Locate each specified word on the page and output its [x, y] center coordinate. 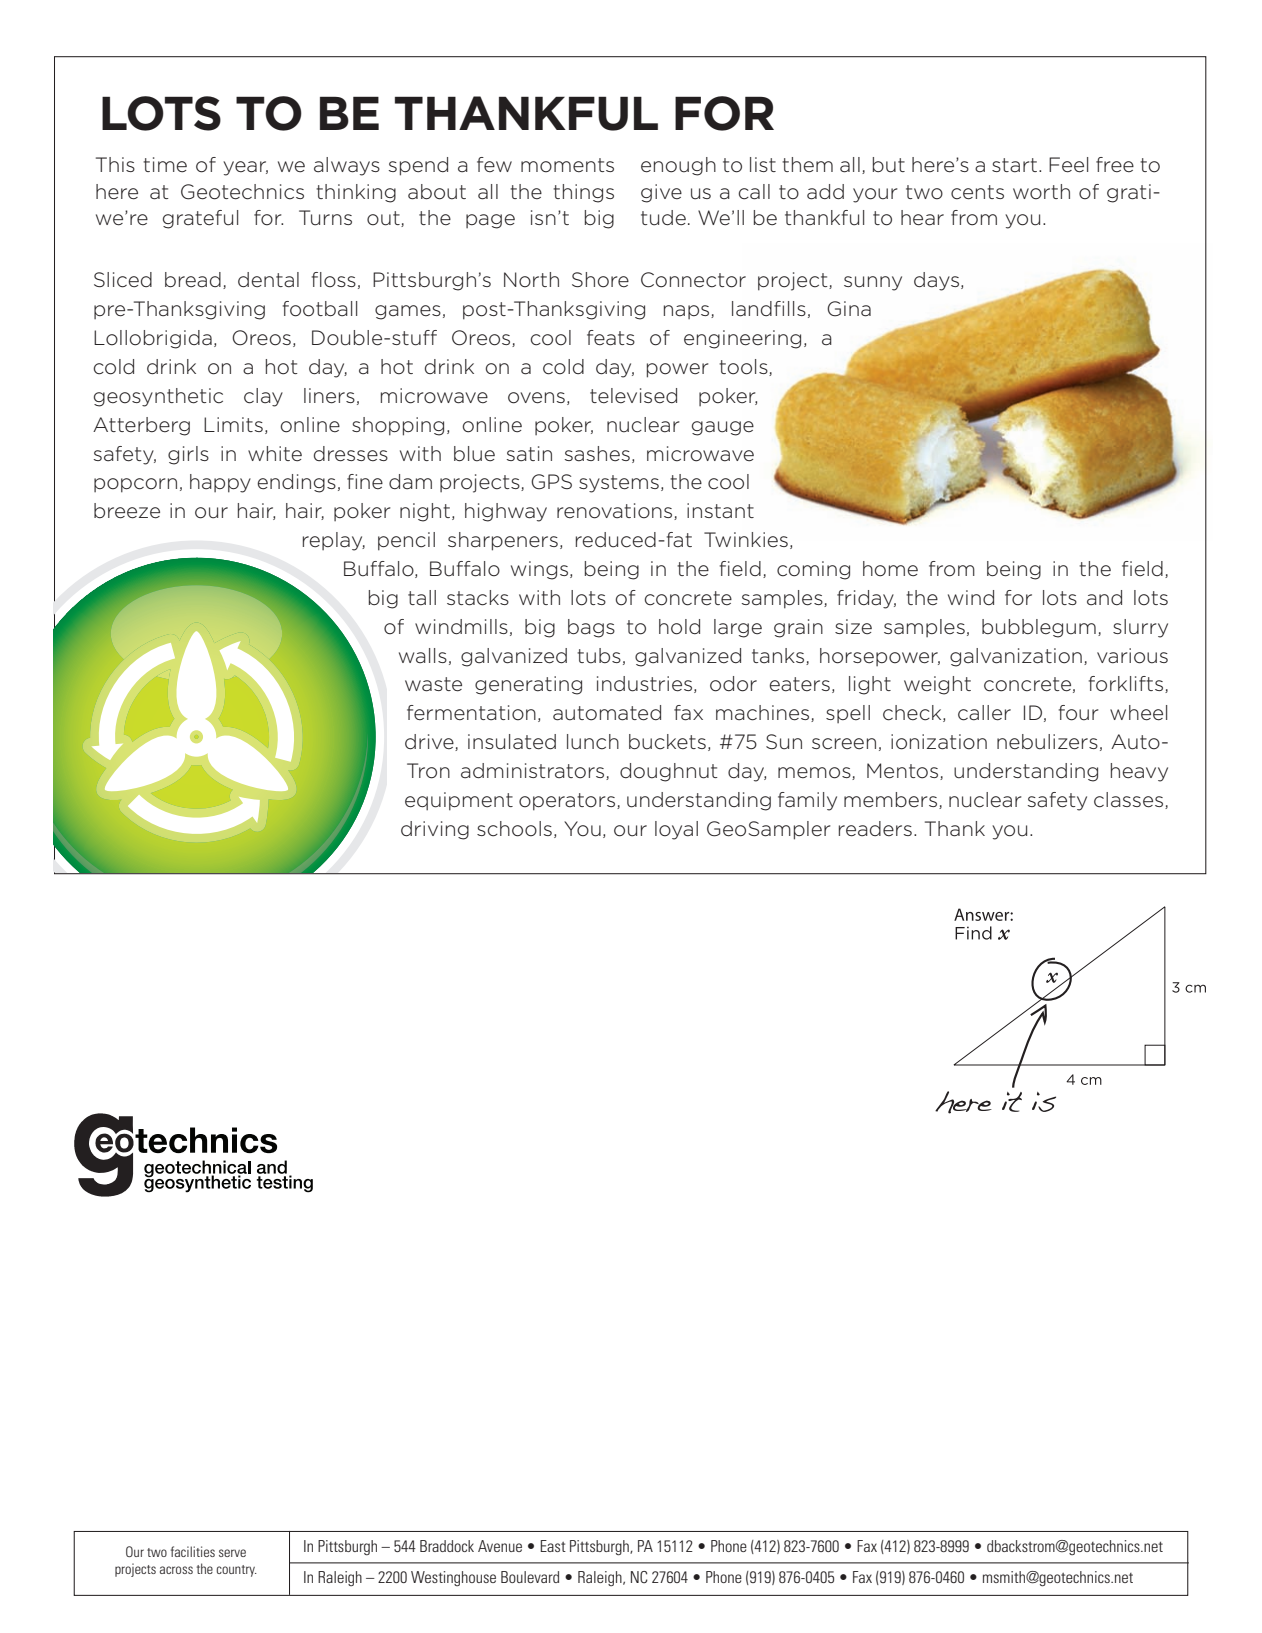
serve [232, 1553]
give [661, 193]
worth [1041, 192]
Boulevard [530, 1577]
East [553, 1546]
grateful [200, 219]
